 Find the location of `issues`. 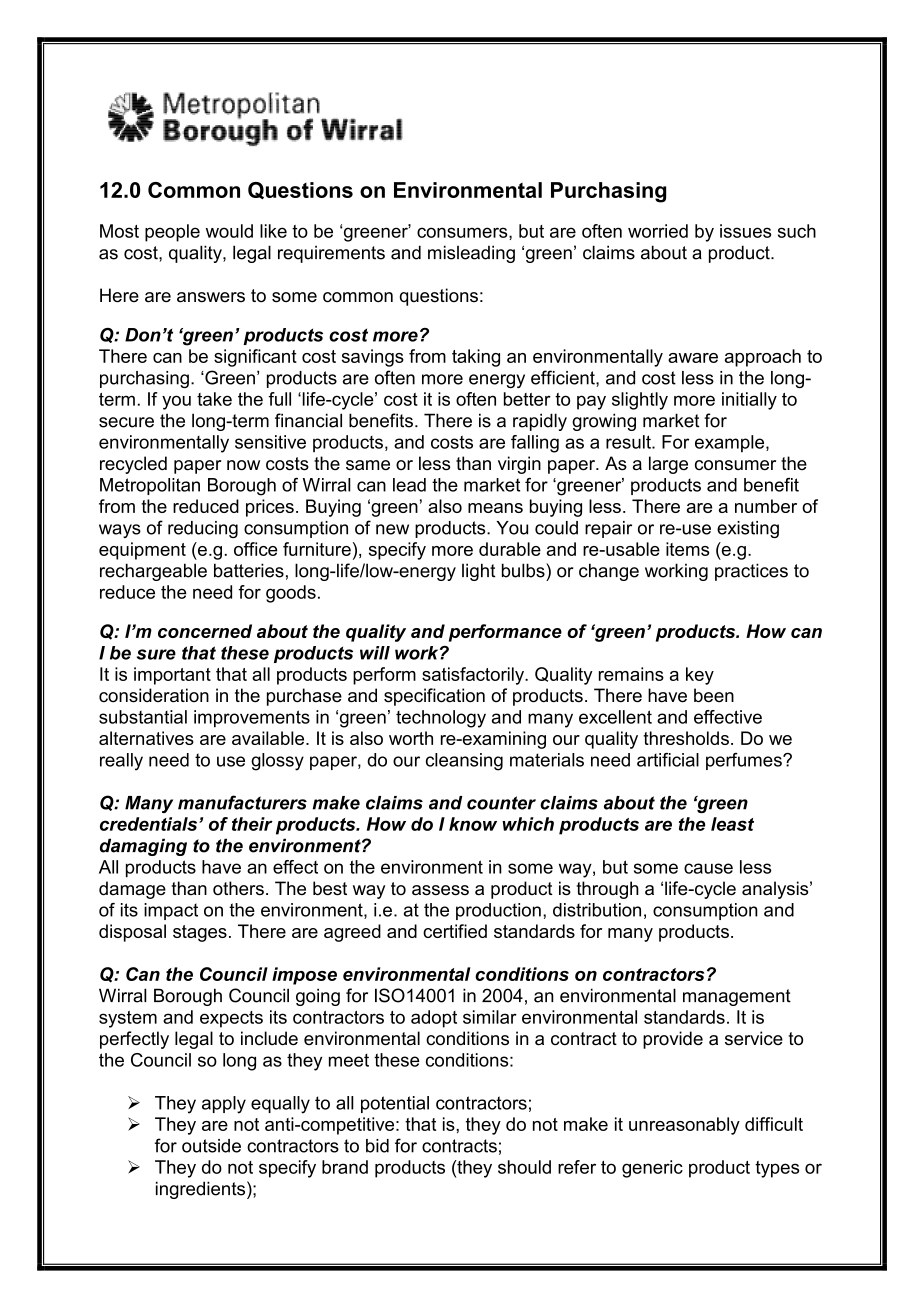

issues is located at coordinates (745, 231).
